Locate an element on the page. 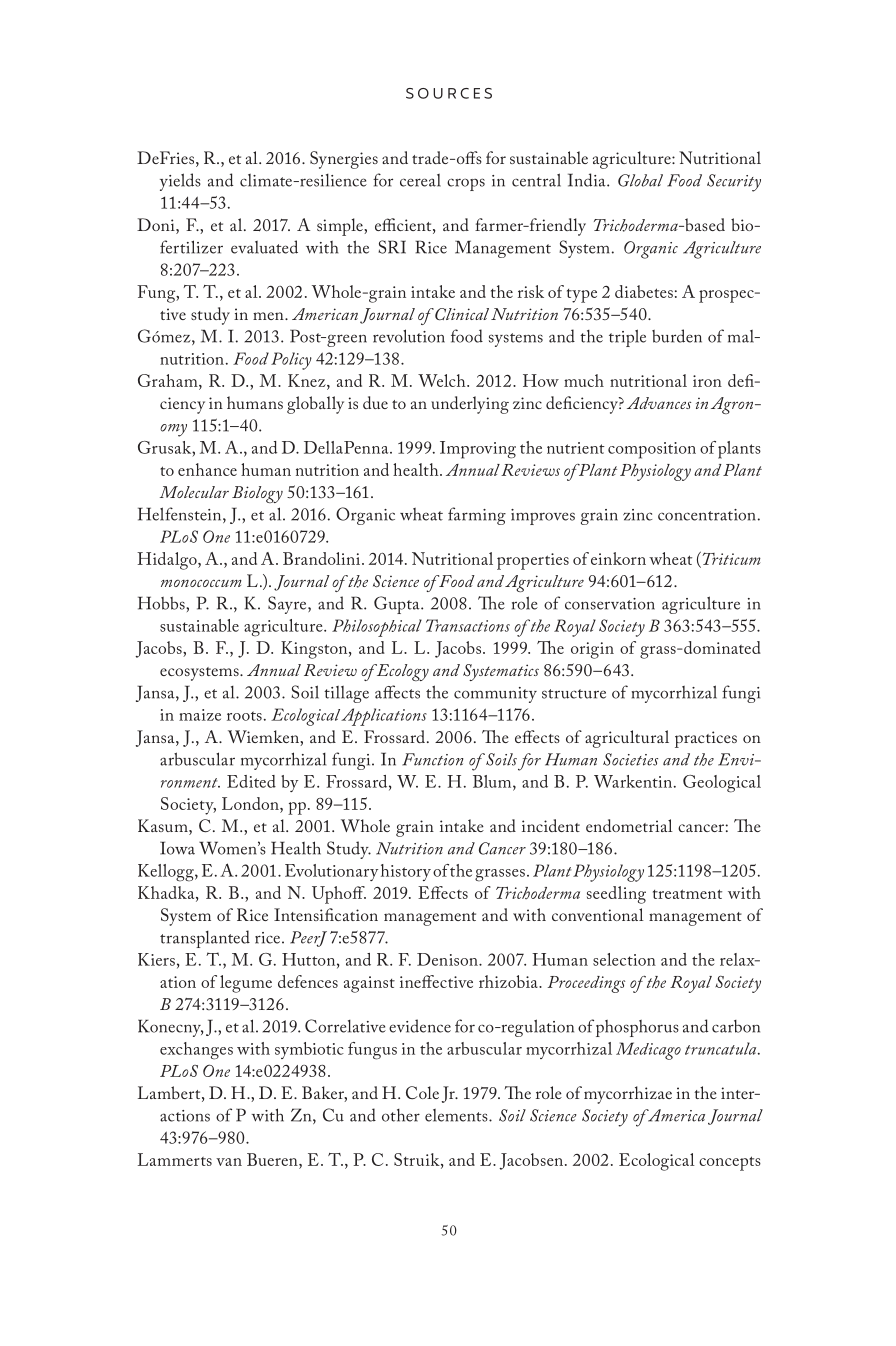  Advances is located at coordinates (659, 403).
